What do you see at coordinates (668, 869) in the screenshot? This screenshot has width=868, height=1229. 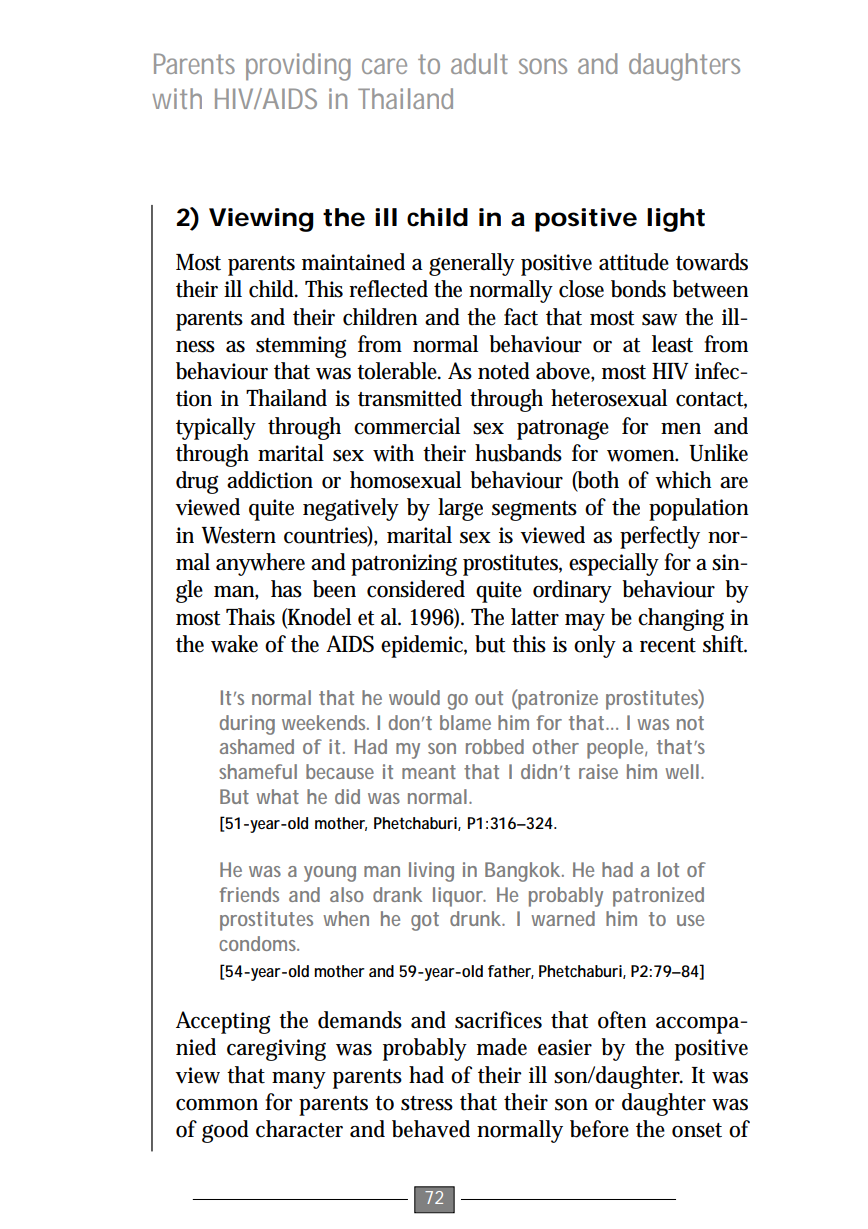 I see `lot` at bounding box center [668, 869].
